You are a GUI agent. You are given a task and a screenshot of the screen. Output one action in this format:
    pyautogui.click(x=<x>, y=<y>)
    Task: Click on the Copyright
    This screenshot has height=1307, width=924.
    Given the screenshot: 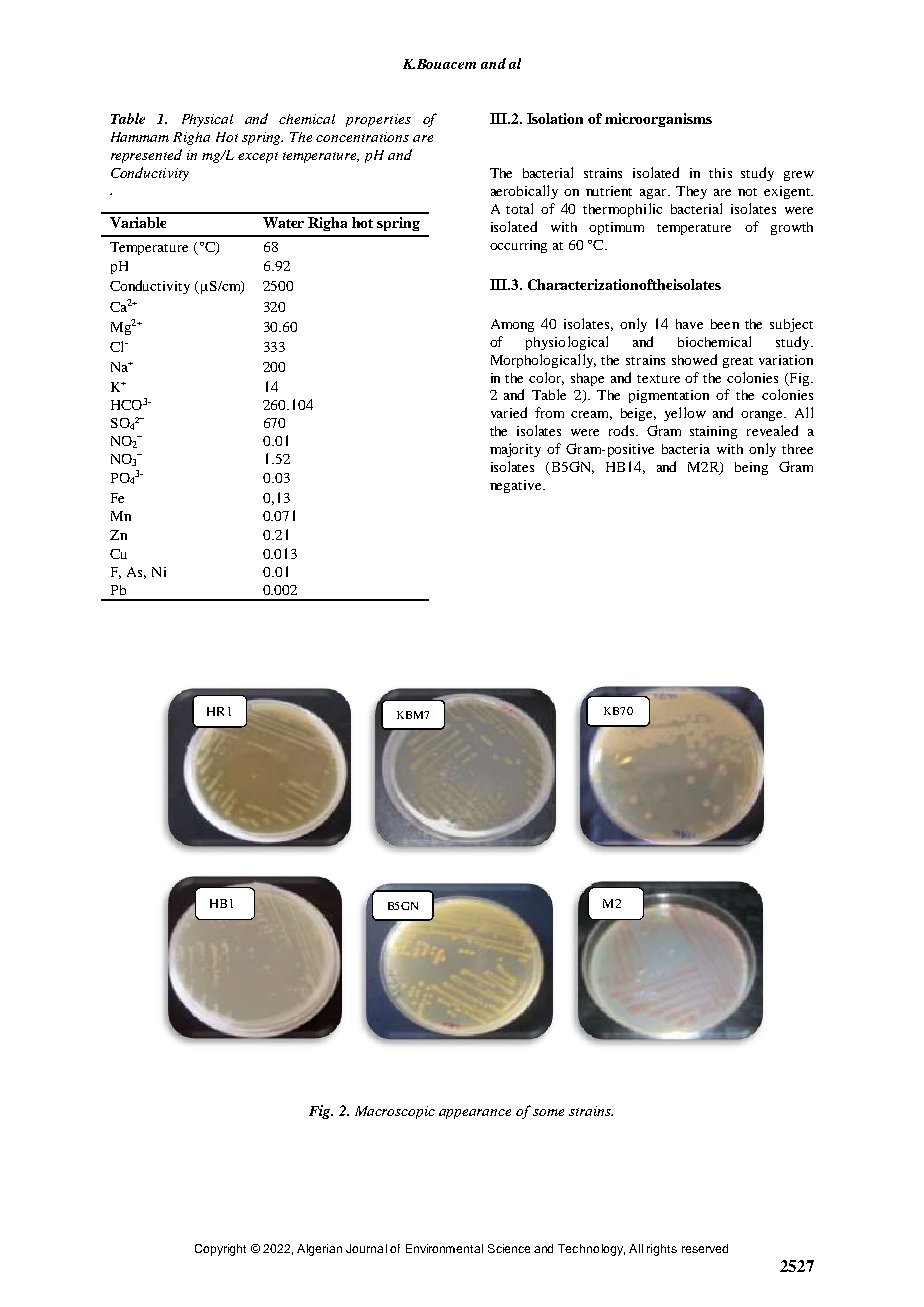 What is the action you would take?
    pyautogui.click(x=220, y=1250)
